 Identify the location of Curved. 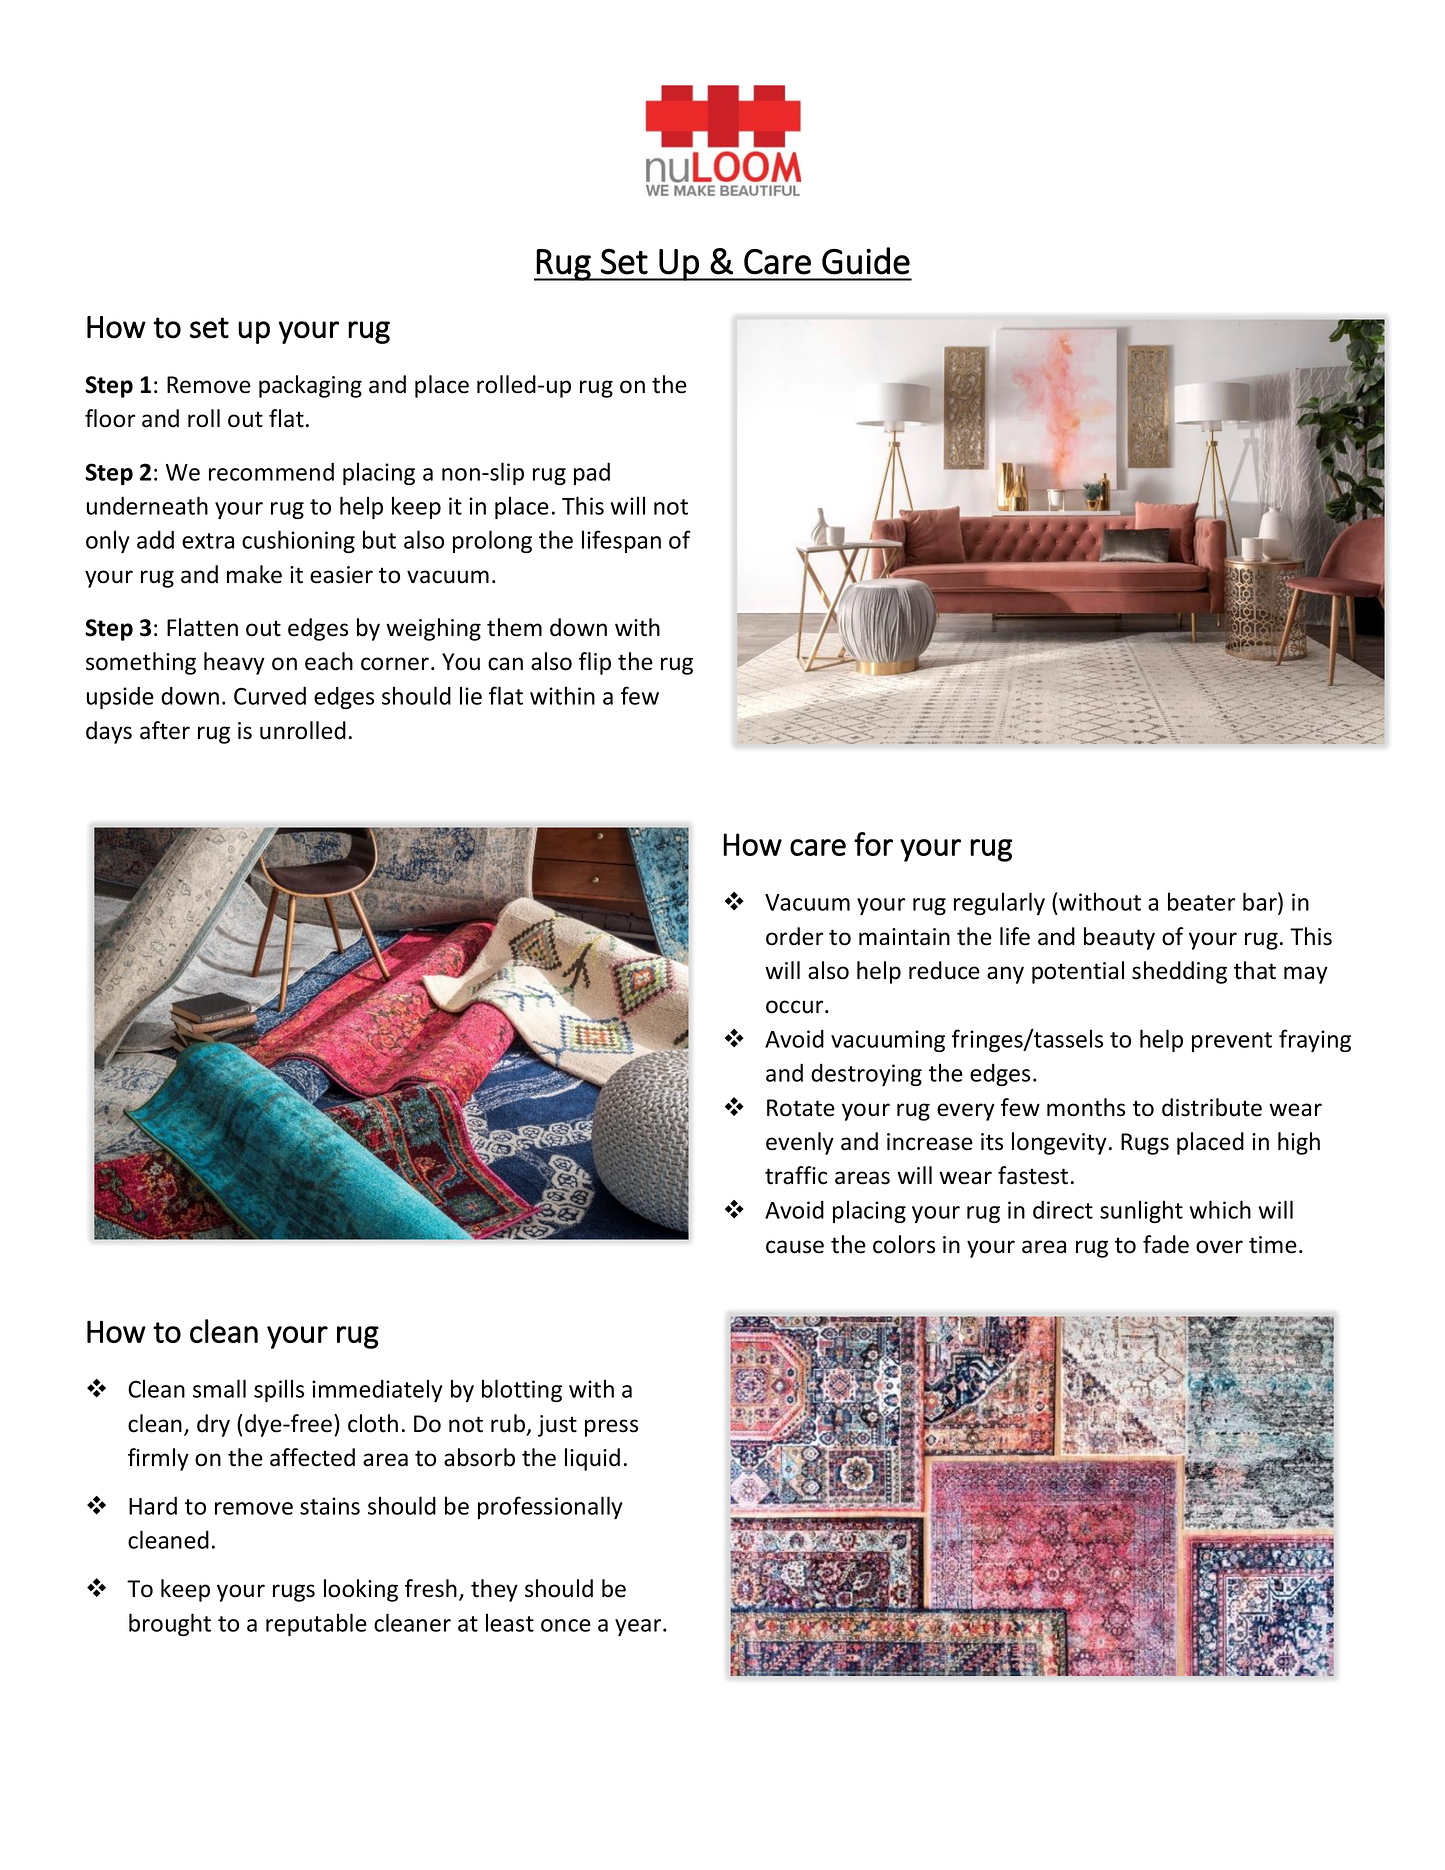
(270, 695).
